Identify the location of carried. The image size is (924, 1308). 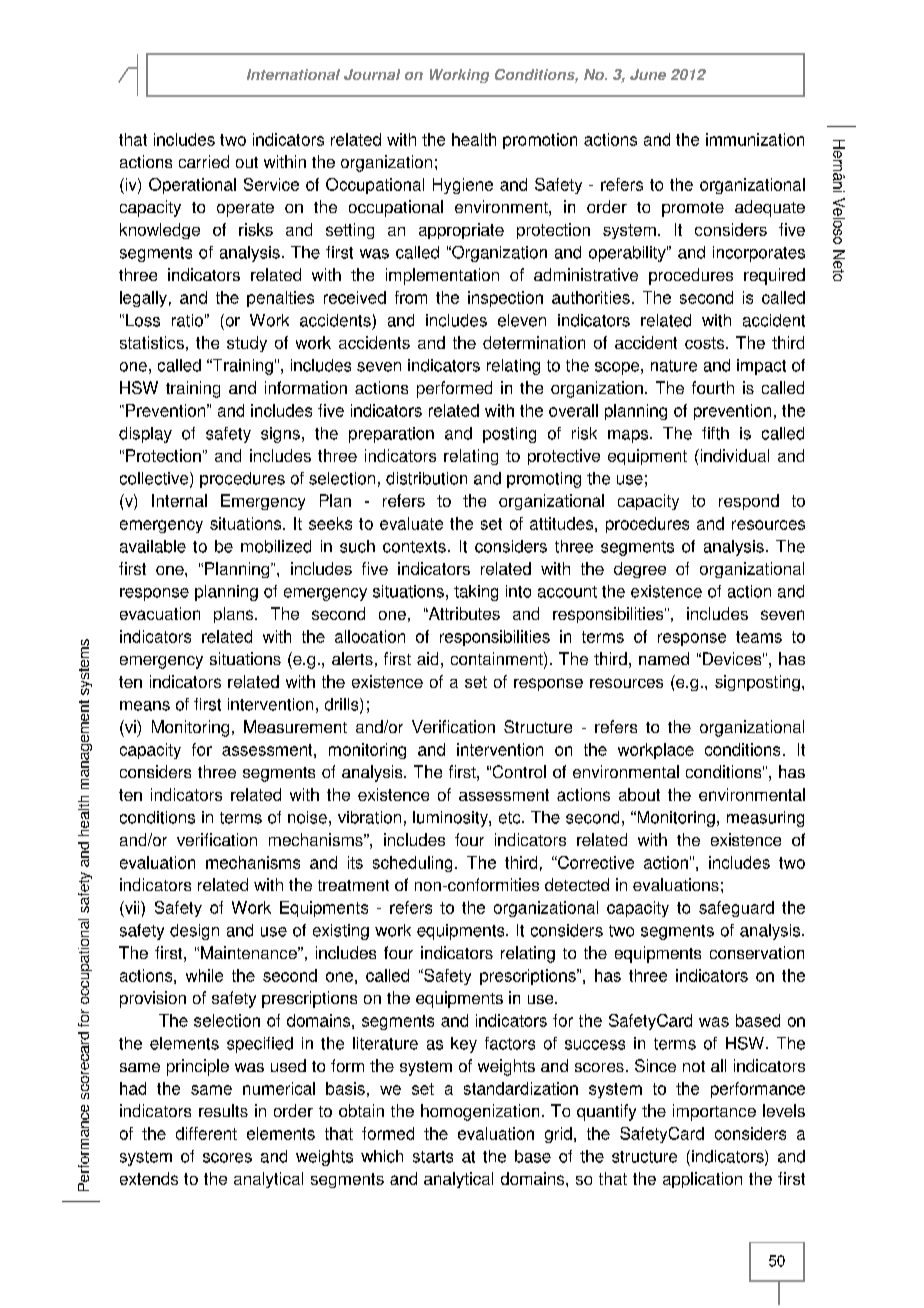
(204, 161).
